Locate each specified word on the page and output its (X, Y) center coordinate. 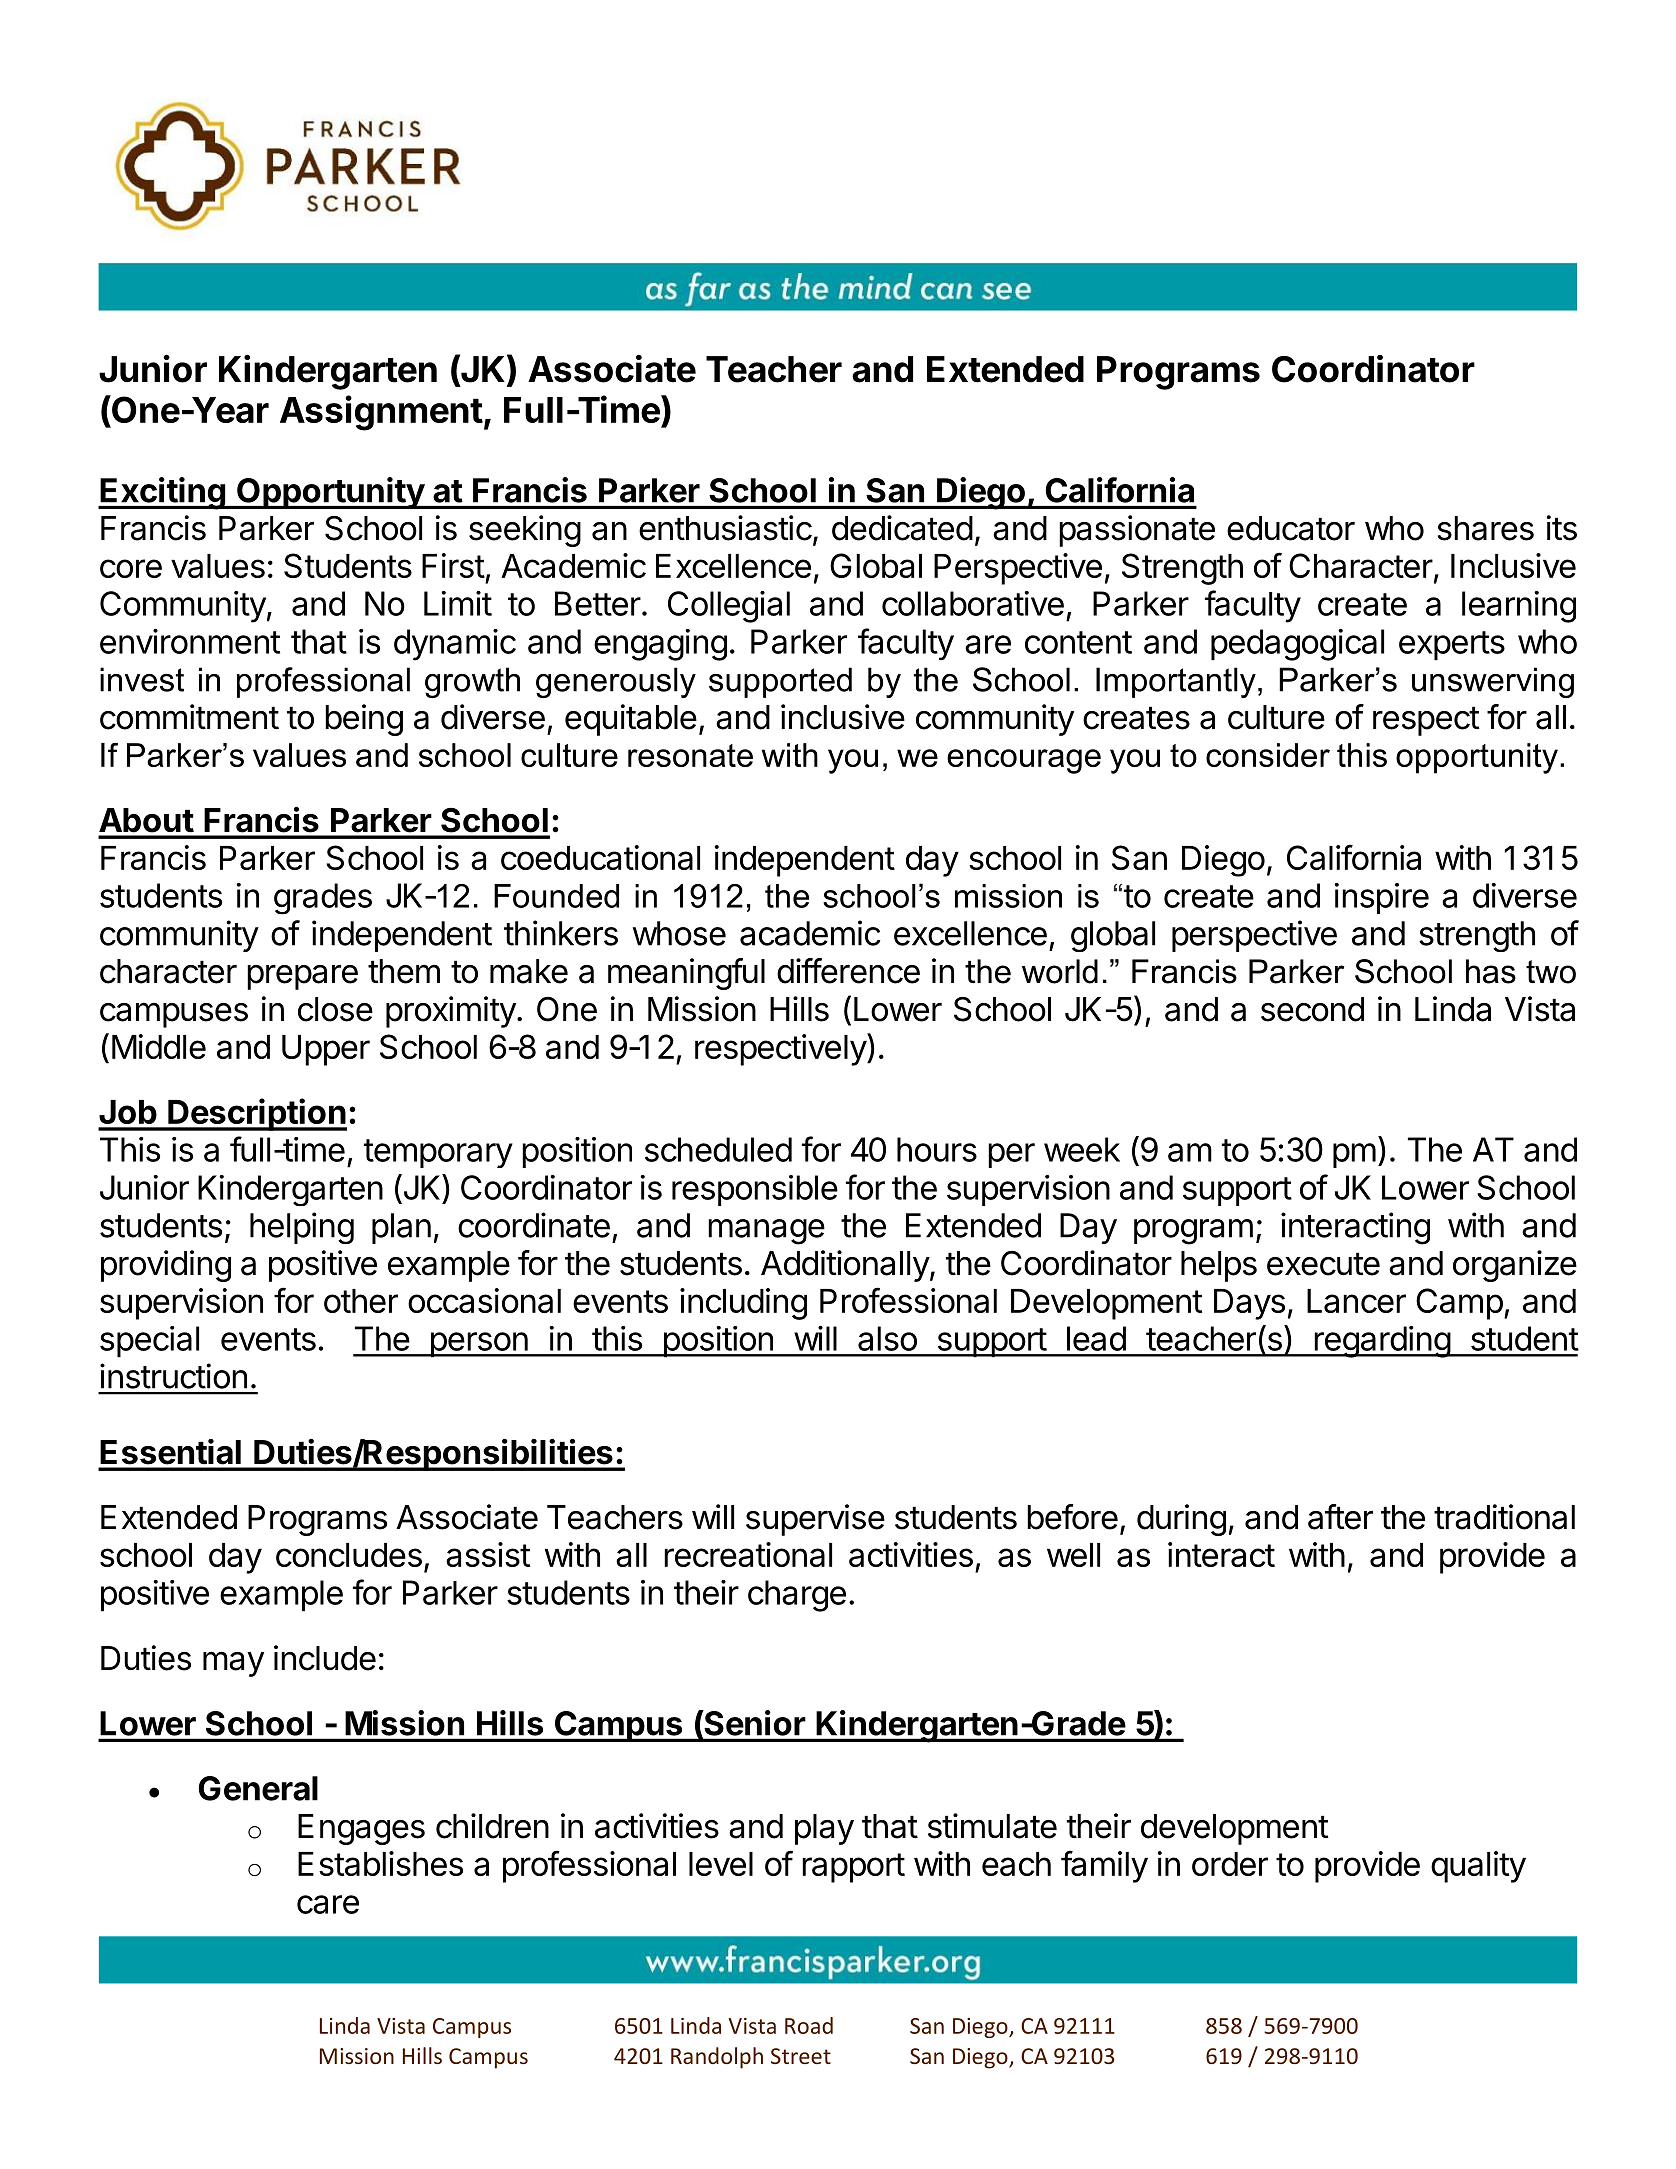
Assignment (381, 413)
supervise (815, 1520)
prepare (302, 977)
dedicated (902, 528)
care (328, 1904)
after (1340, 1517)
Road (809, 2025)
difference (848, 971)
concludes (349, 1555)
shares (1486, 528)
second (1312, 1009)
